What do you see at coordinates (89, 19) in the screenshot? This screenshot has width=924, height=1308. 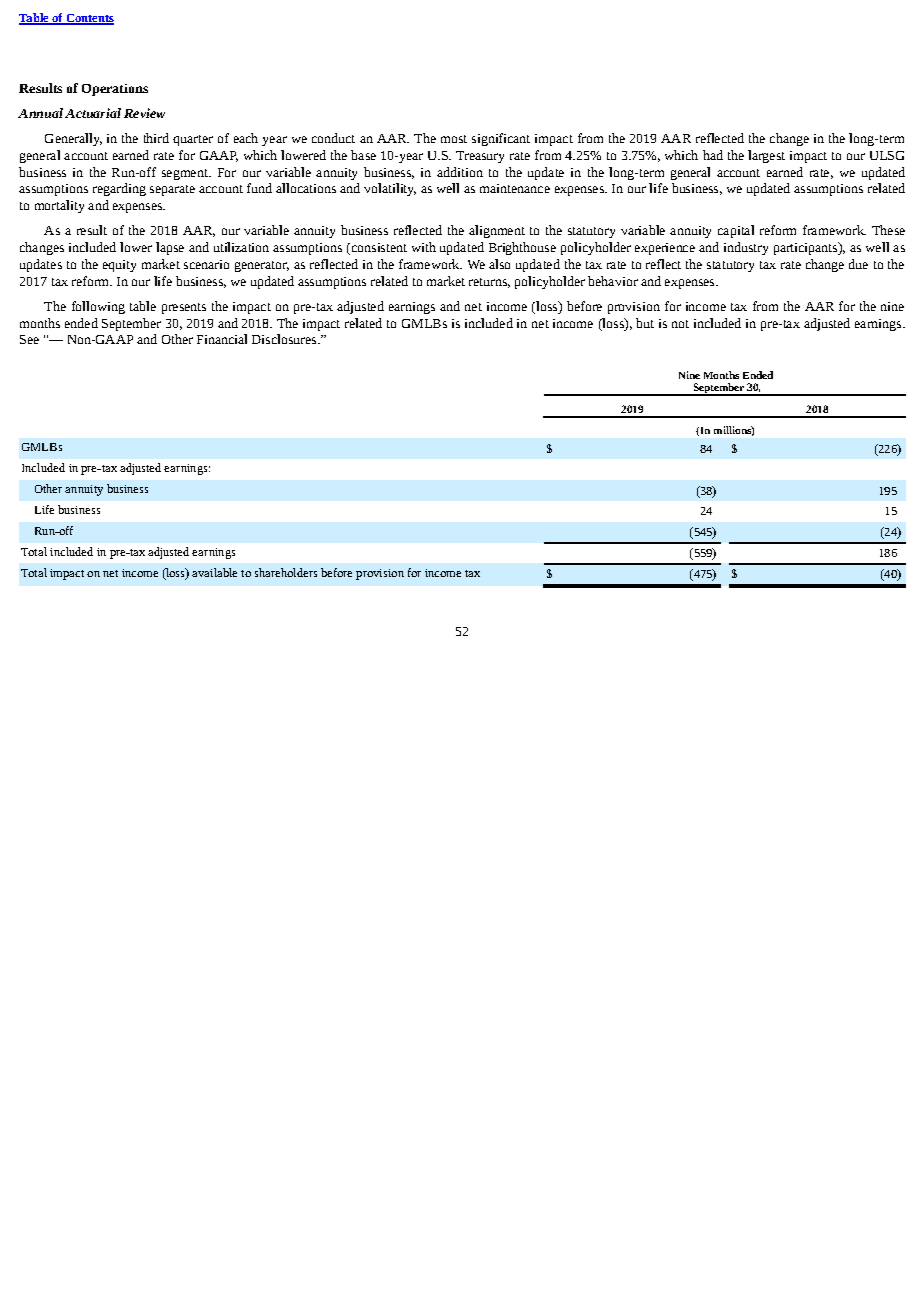 I see `Contents` at bounding box center [89, 19].
